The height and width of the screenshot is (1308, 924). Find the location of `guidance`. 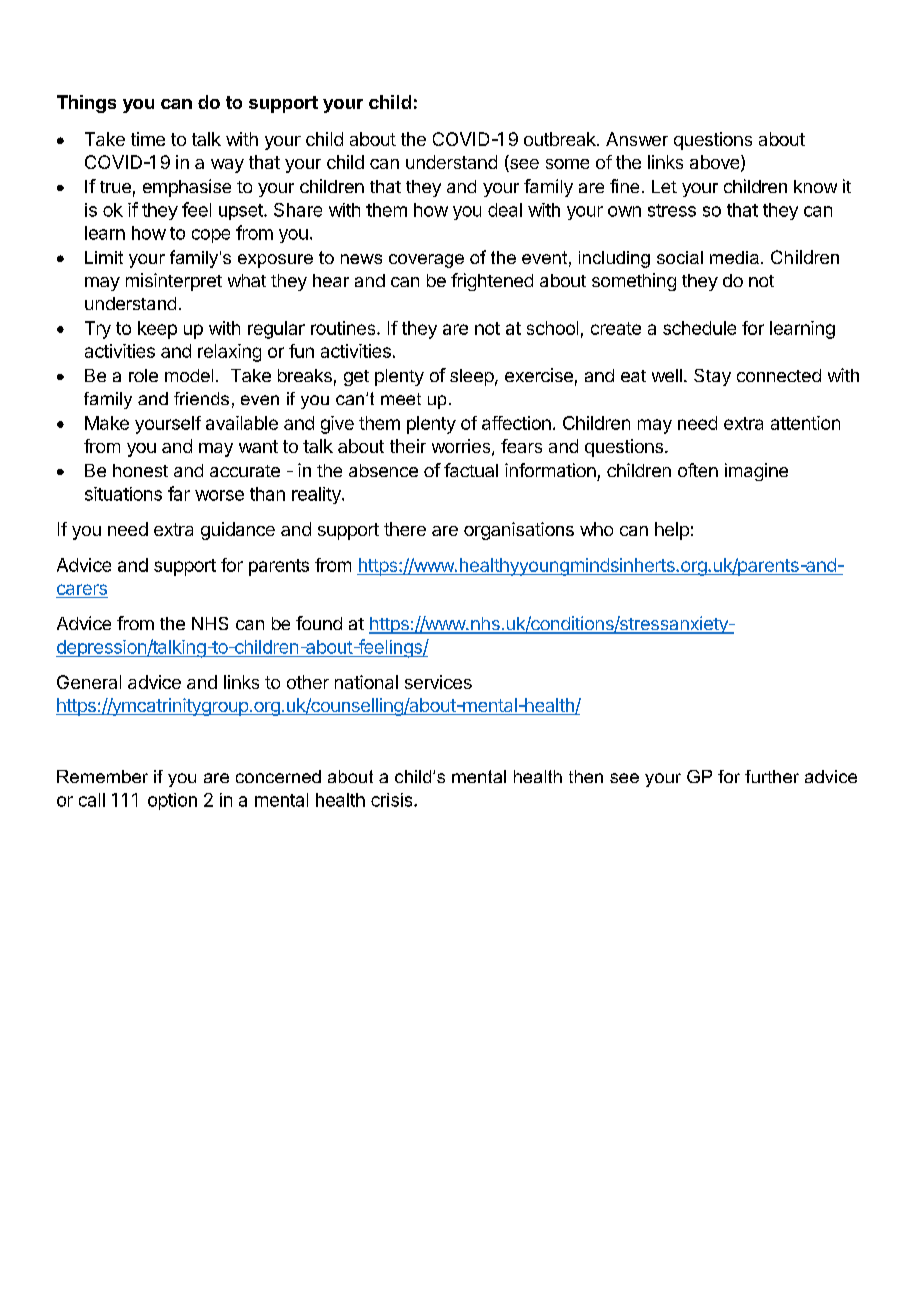

guidance is located at coordinates (238, 531).
